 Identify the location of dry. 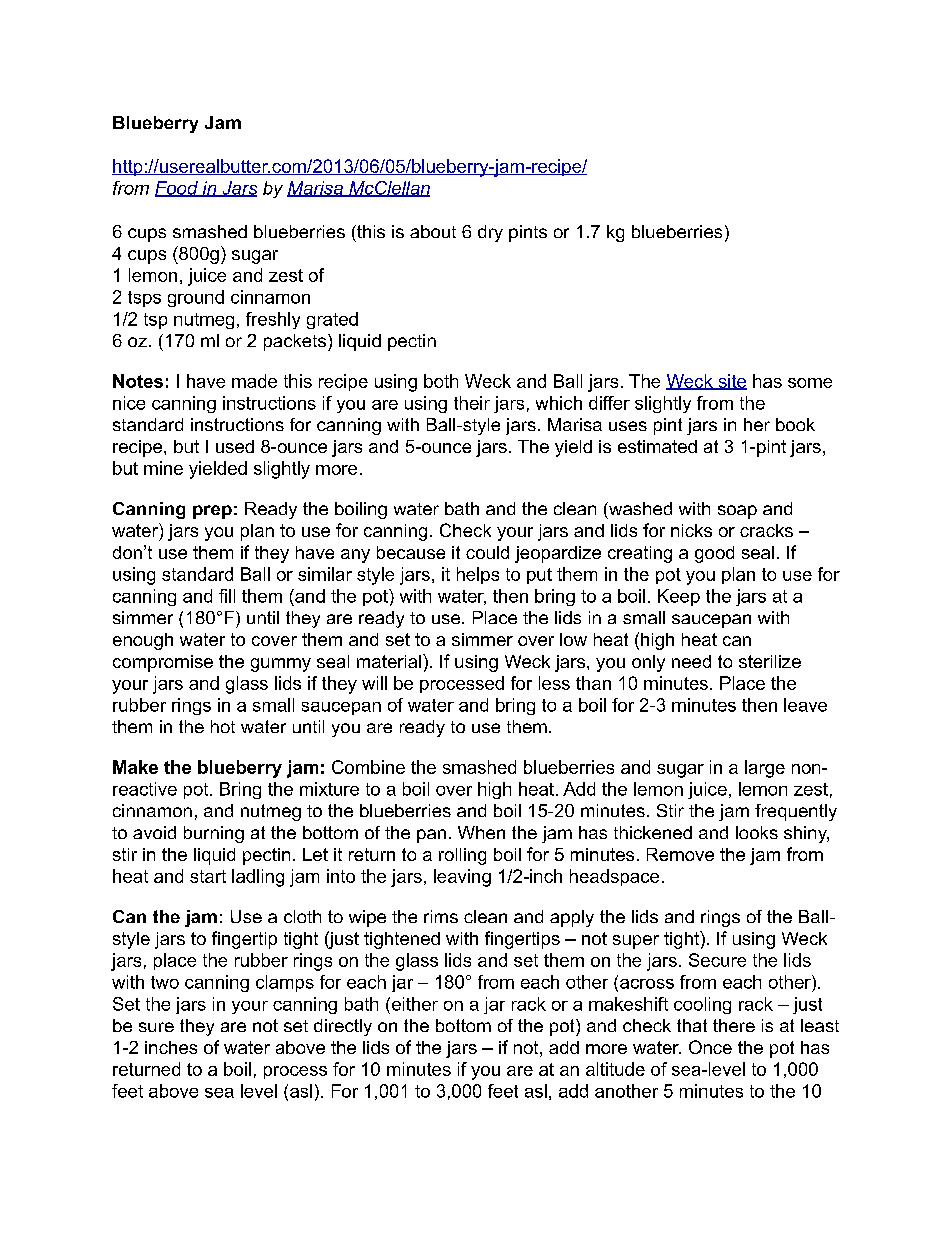
(490, 233).
